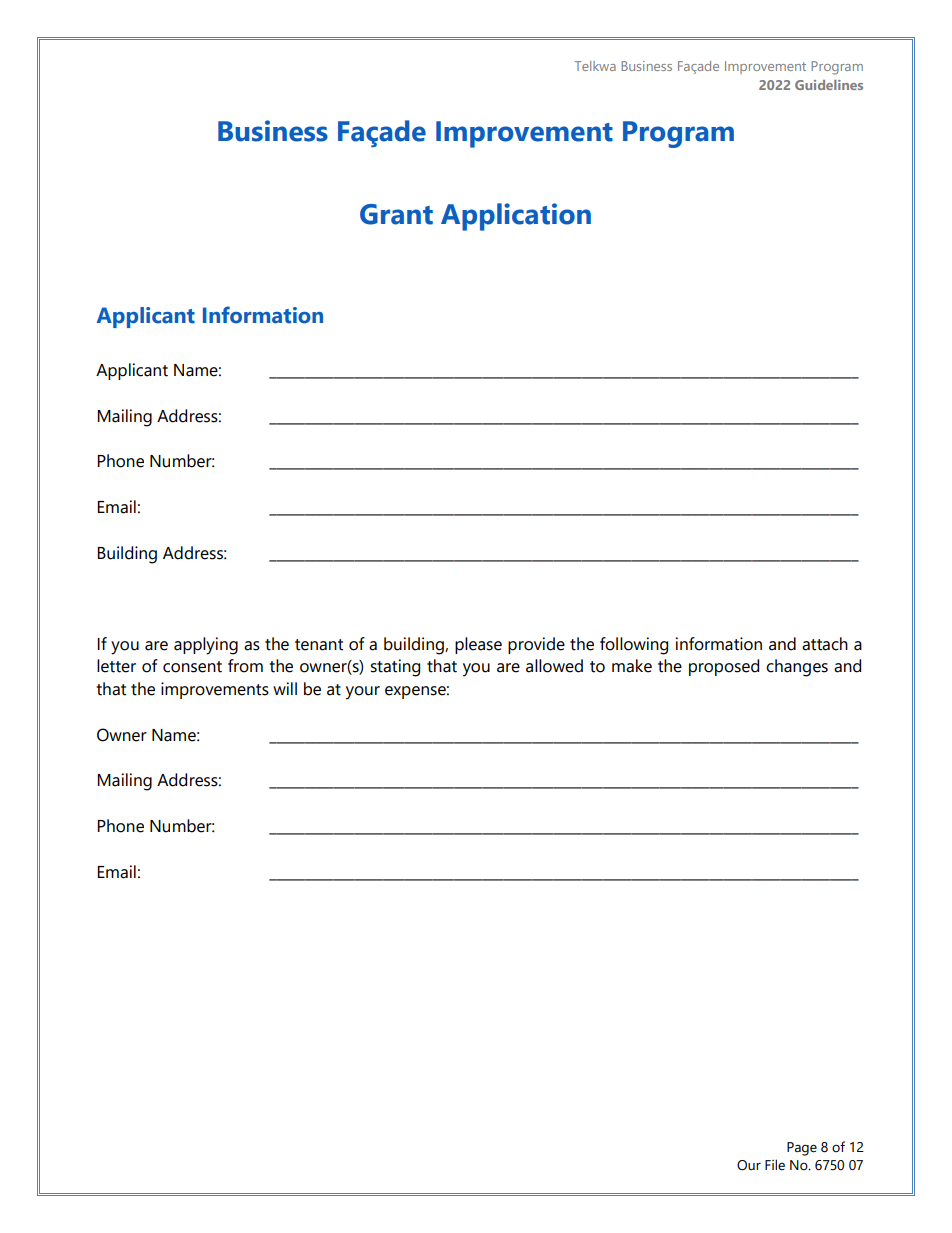  Describe the element at coordinates (206, 646) in the image. I see `applying` at that location.
